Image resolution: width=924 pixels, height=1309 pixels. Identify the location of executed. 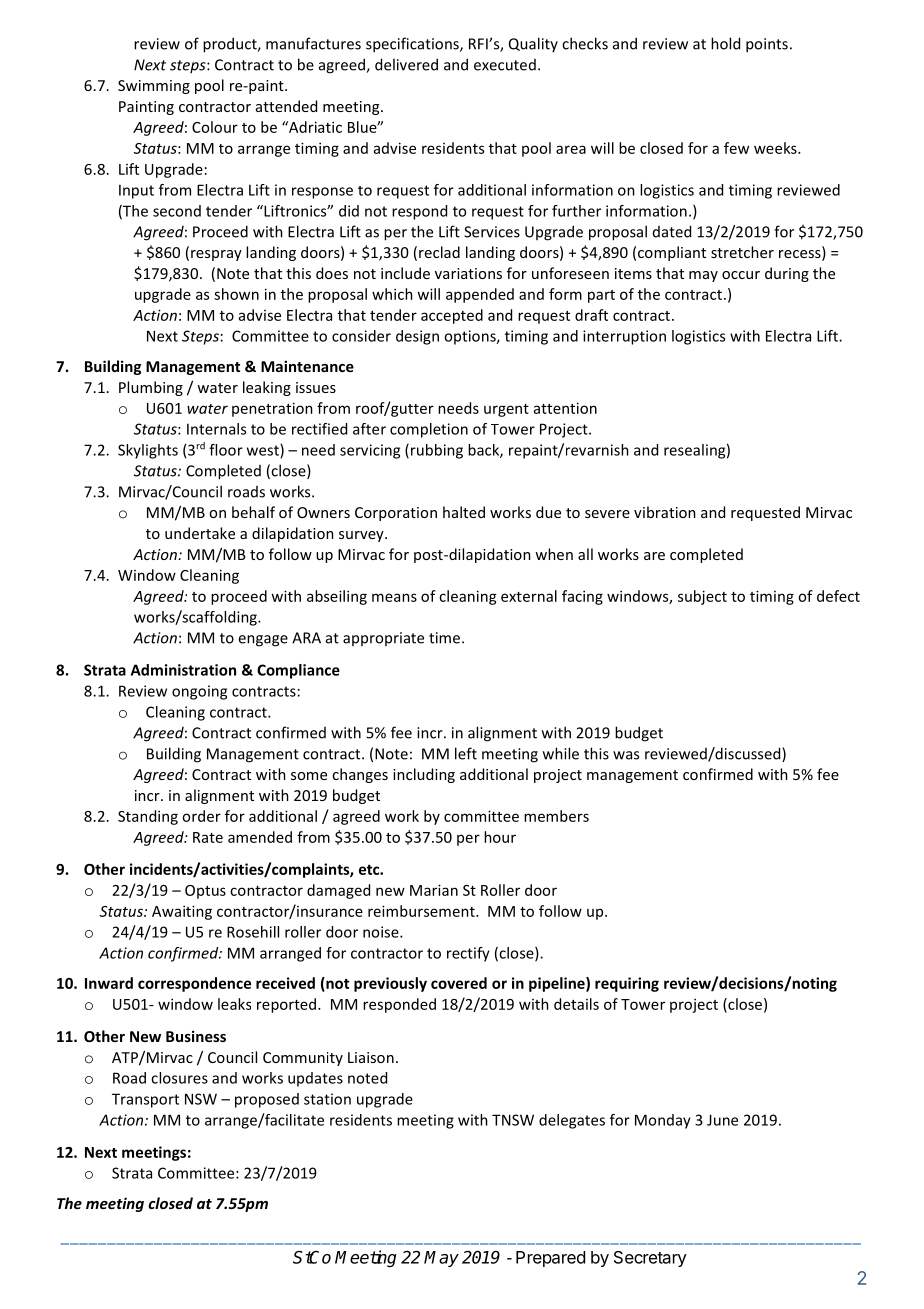
(505, 65).
